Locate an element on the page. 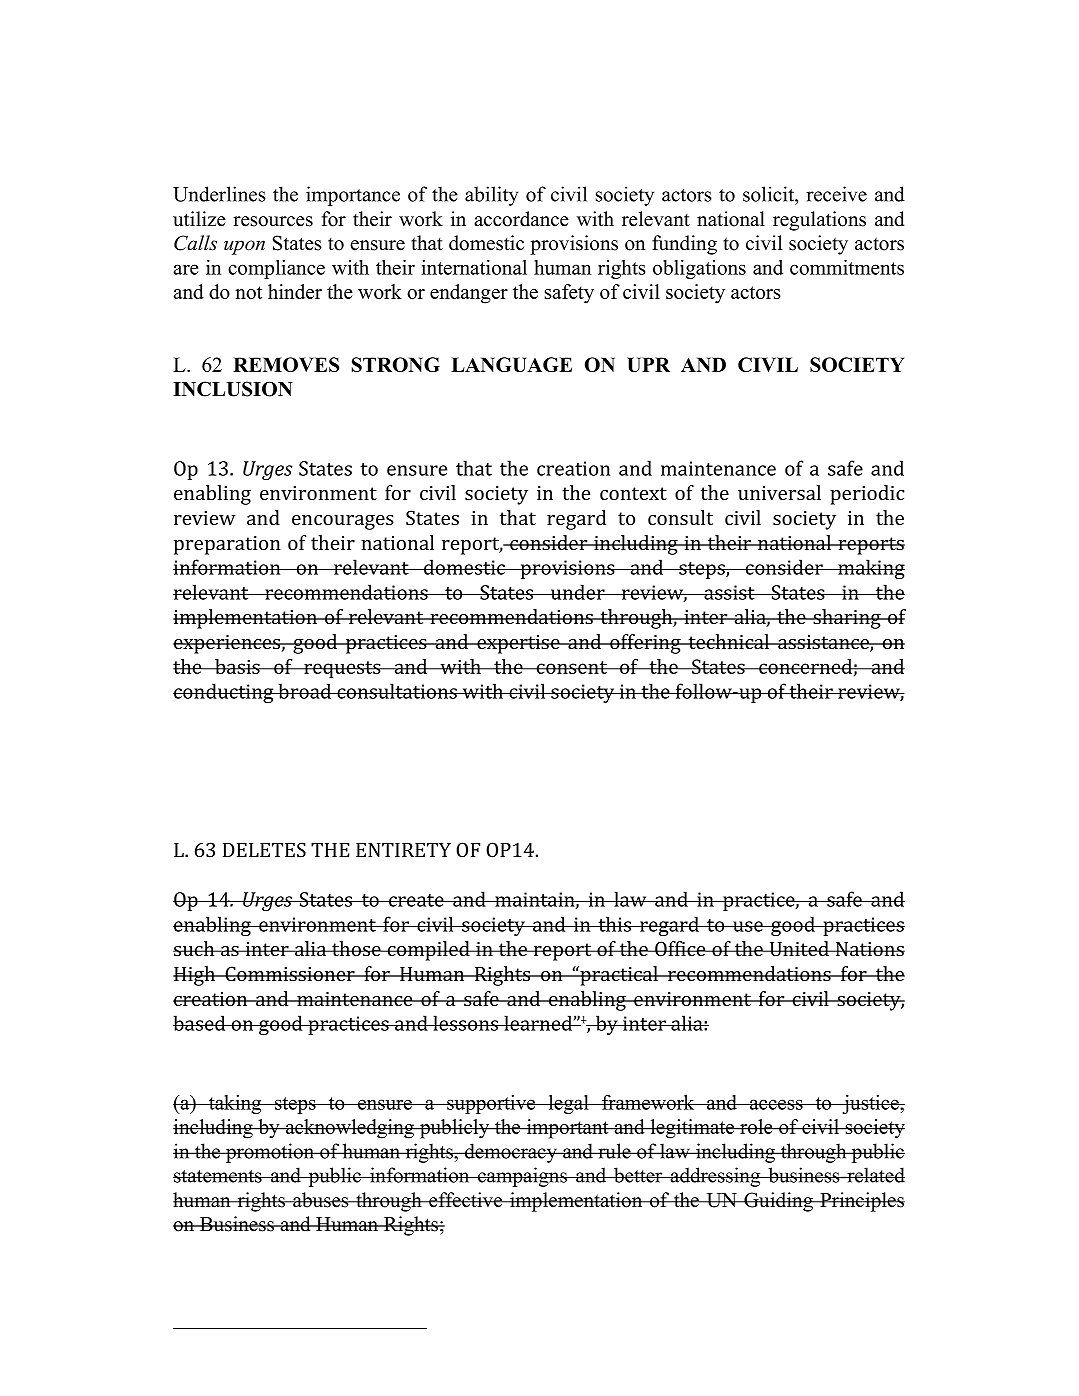 This page has width=1079, height=1396. Commissioner is located at coordinates (290, 973).
